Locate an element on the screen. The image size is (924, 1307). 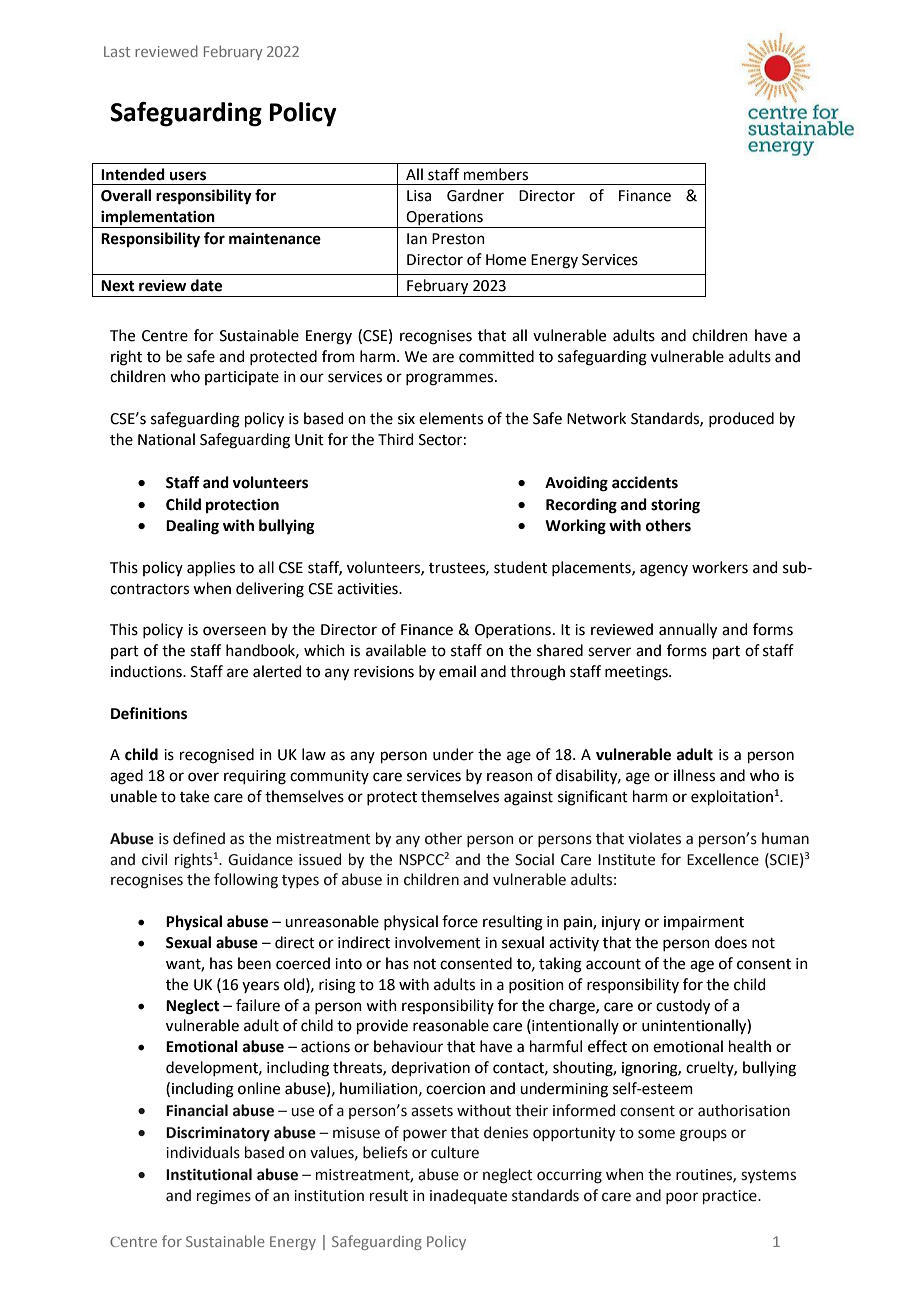
elements is located at coordinates (451, 418).
